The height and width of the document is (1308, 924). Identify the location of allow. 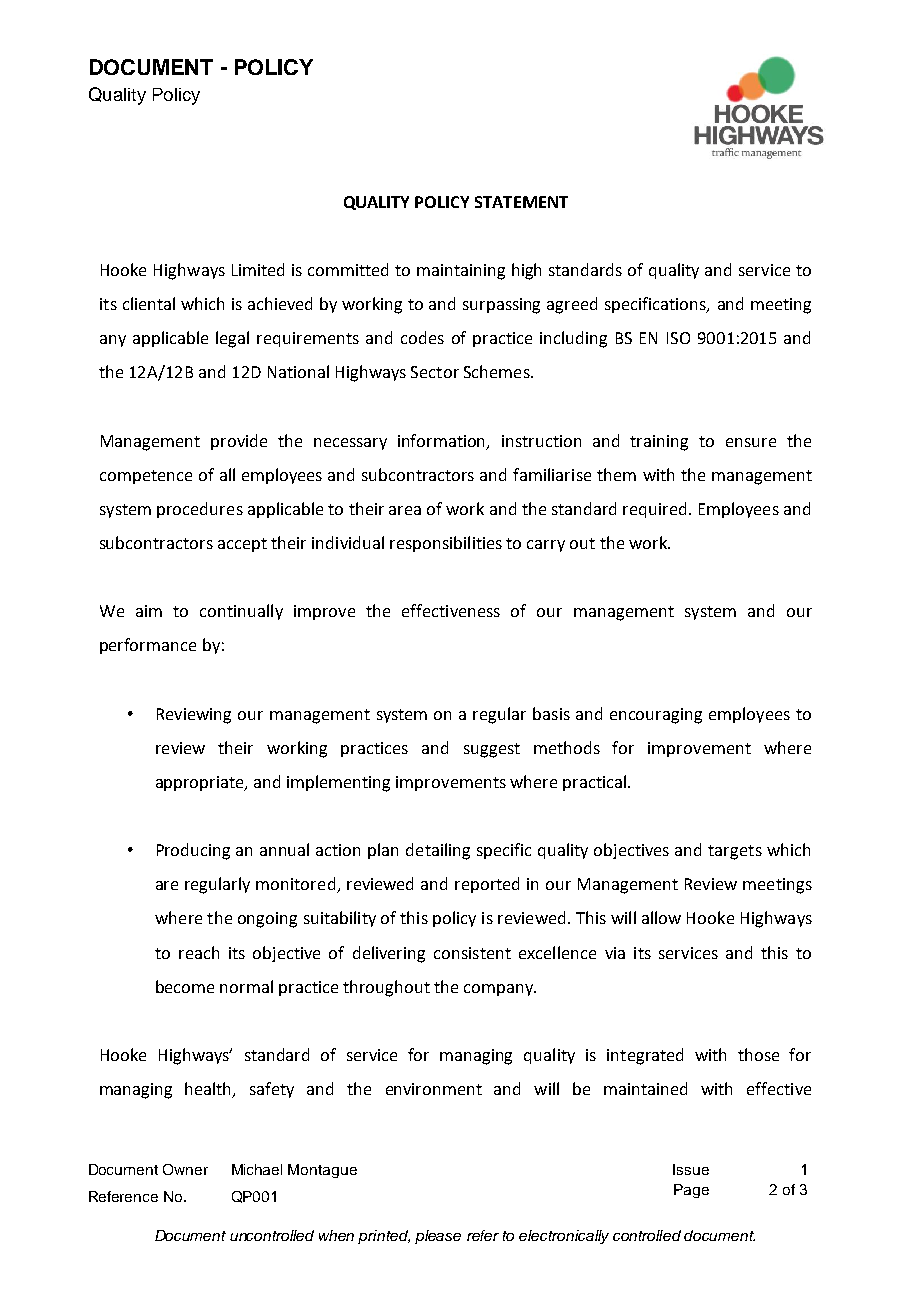
(661, 917).
